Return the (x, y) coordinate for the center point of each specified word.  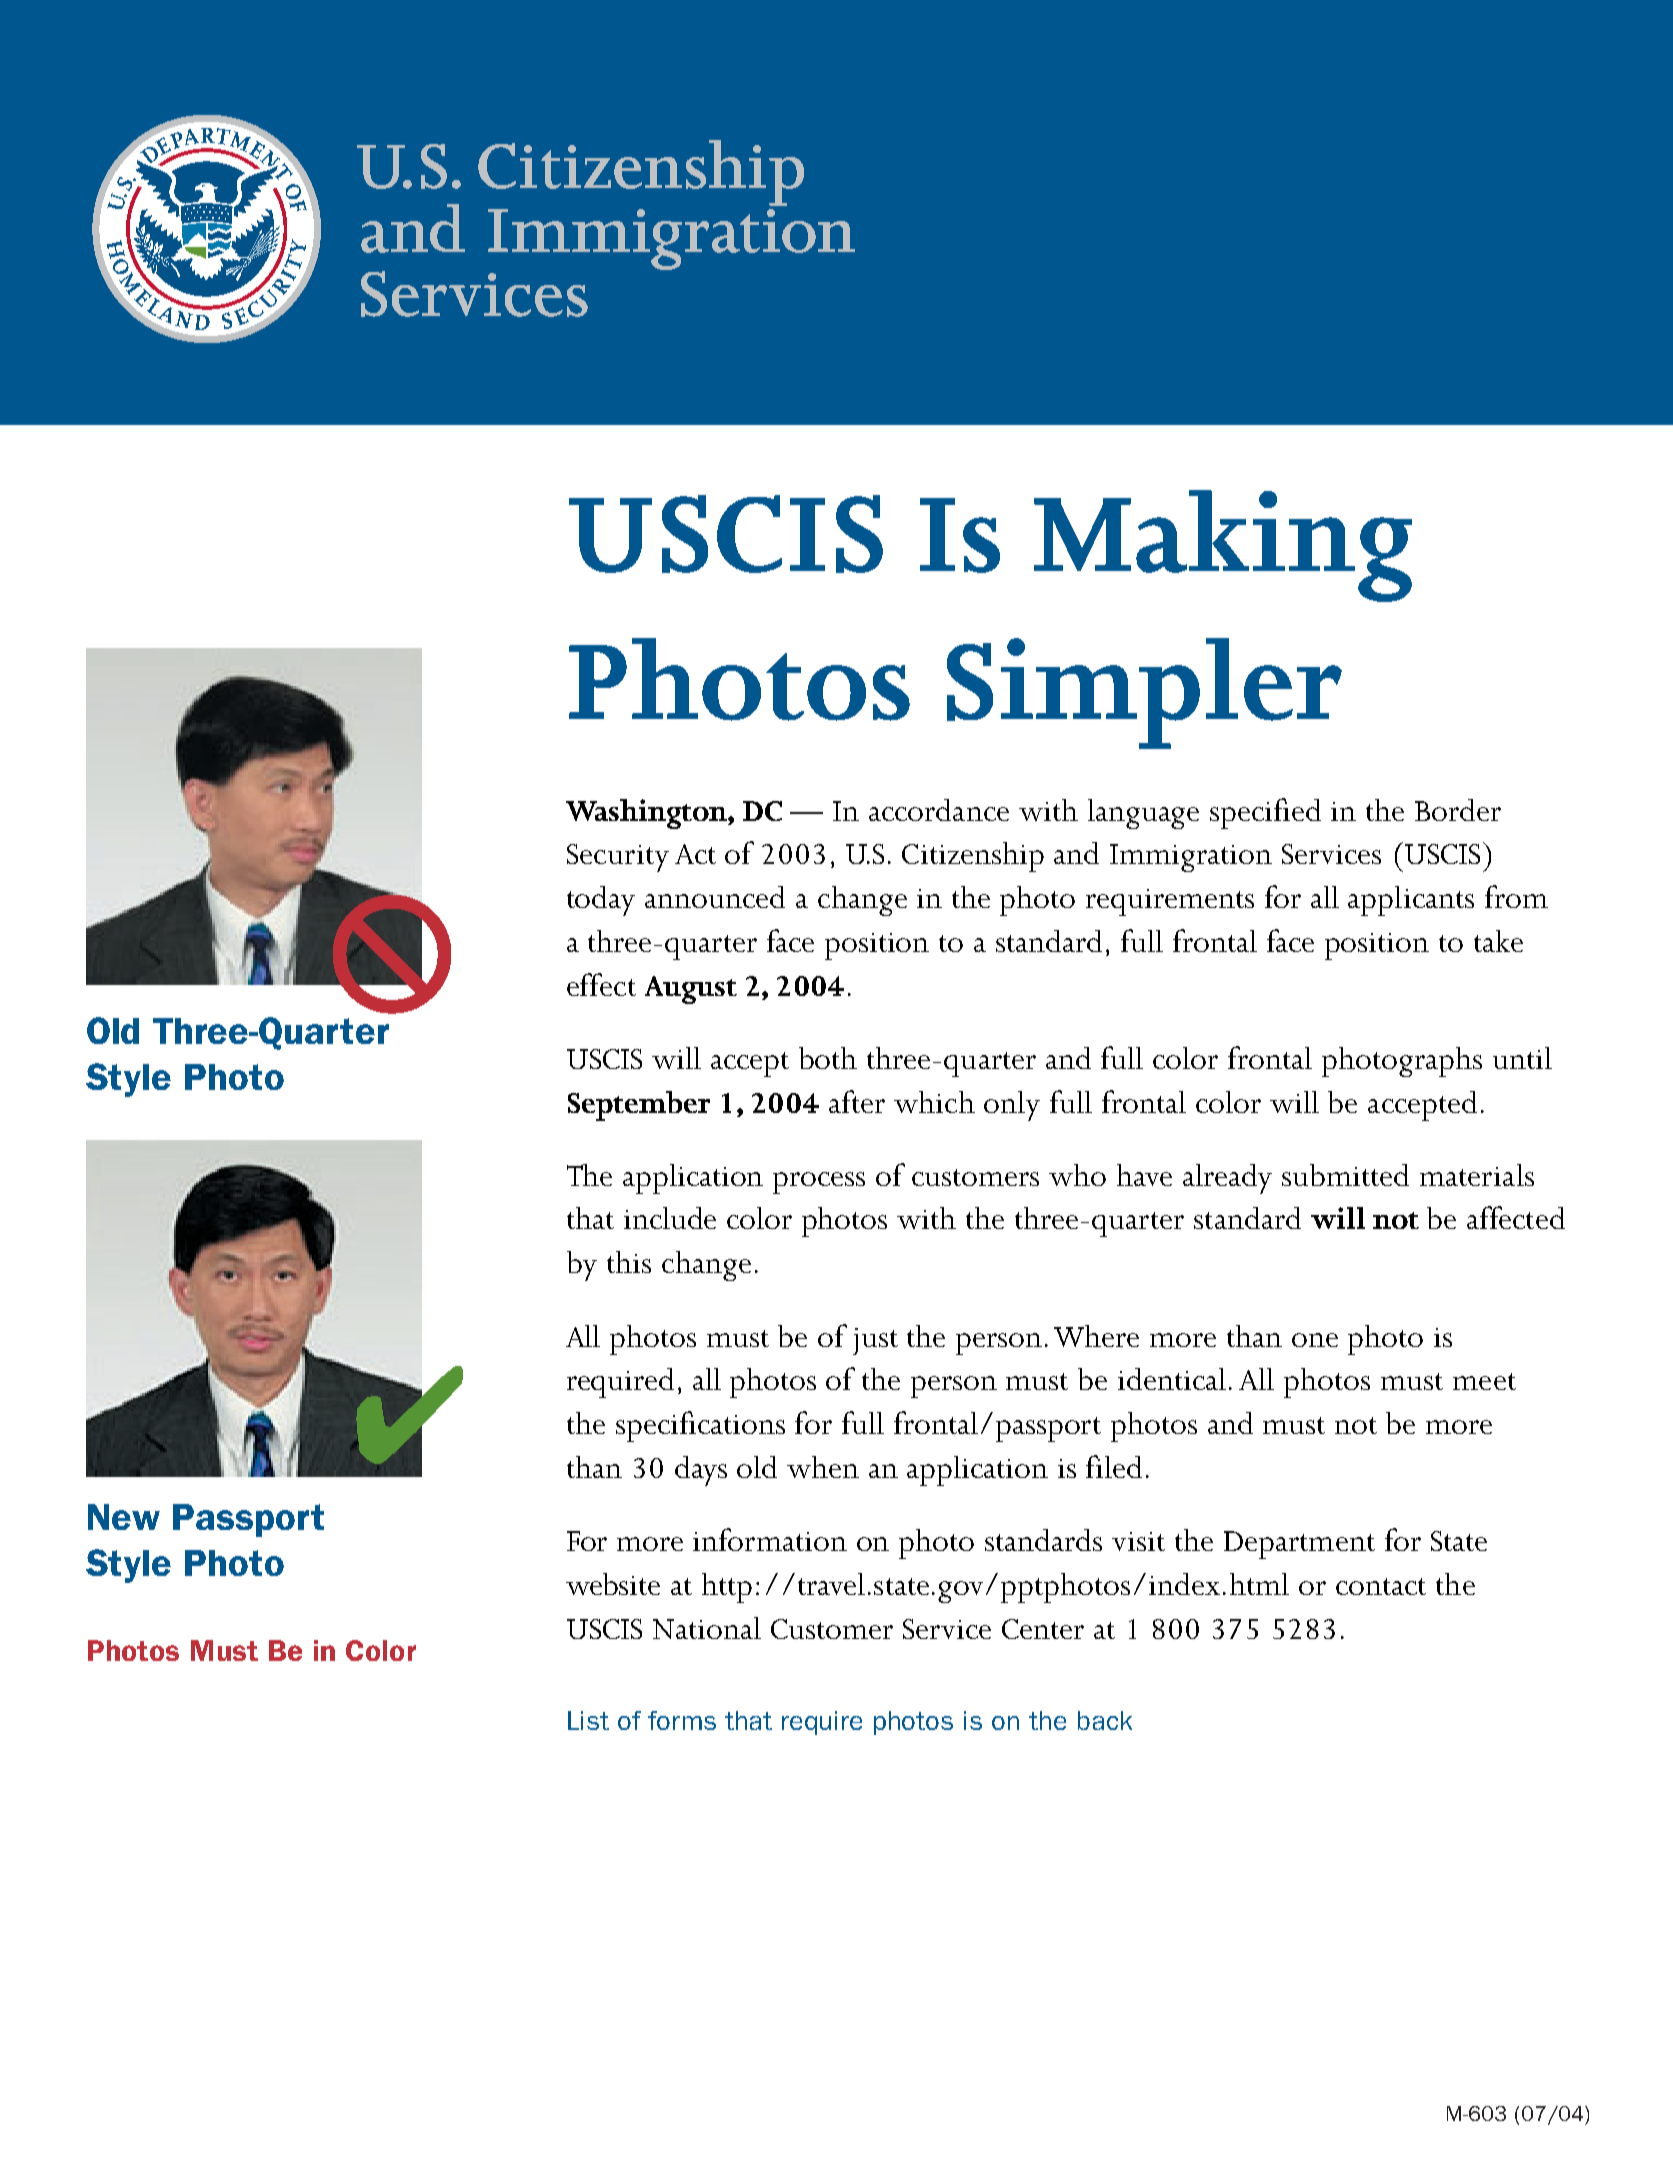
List (588, 1720)
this (629, 1262)
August (691, 990)
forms (682, 1720)
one (1315, 1340)
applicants (1411, 901)
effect (601, 984)
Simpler (1144, 693)
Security (618, 858)
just (875, 1341)
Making (1223, 546)
